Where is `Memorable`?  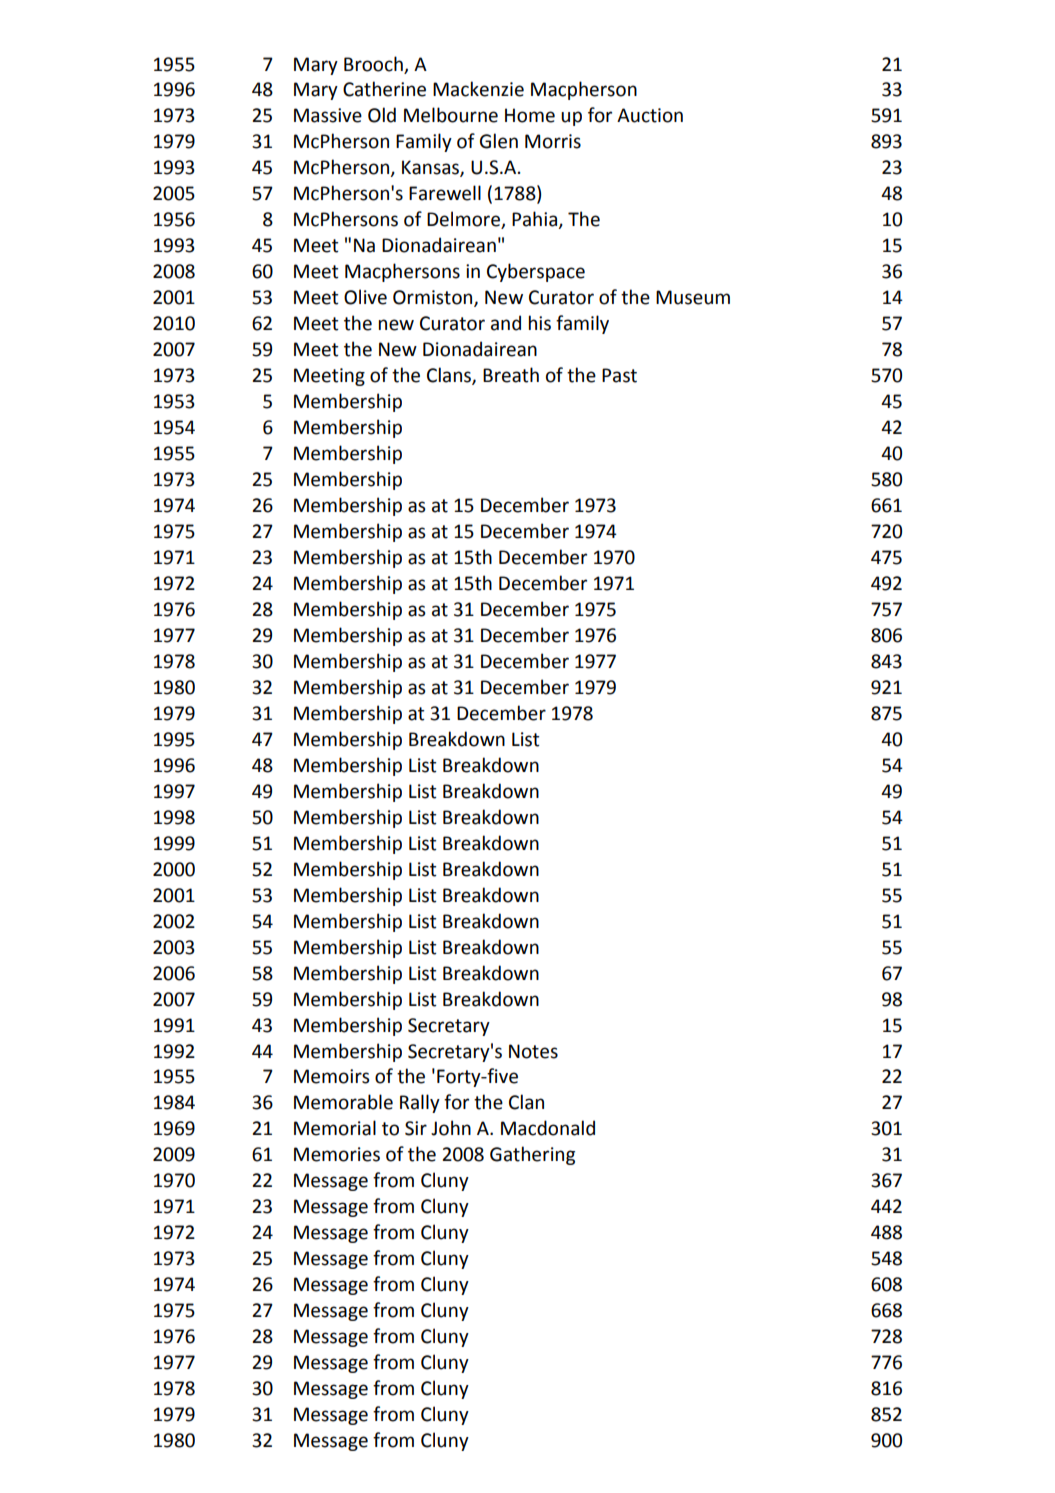 Memorable is located at coordinates (343, 1102).
